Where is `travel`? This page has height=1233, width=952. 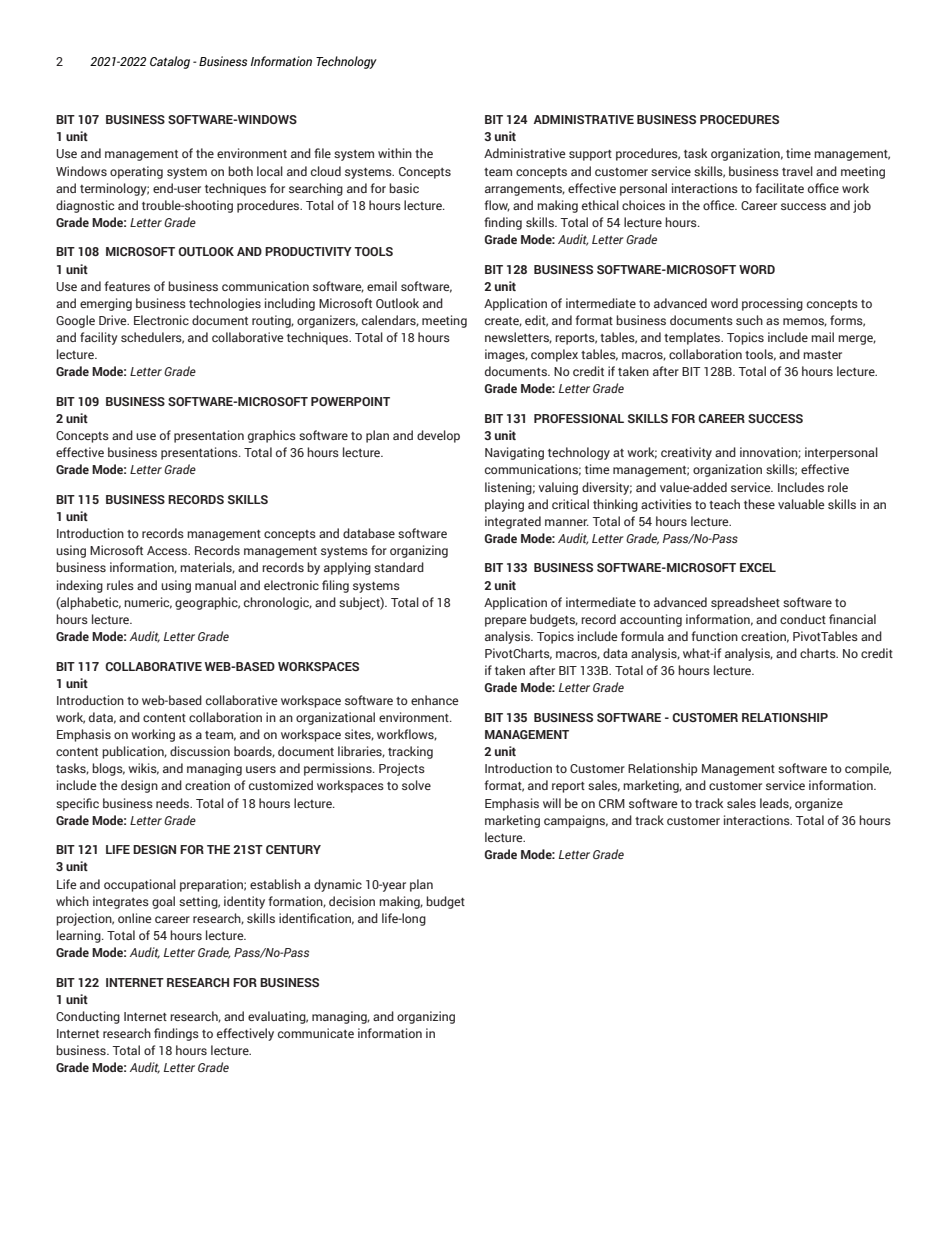 travel is located at coordinates (797, 171).
